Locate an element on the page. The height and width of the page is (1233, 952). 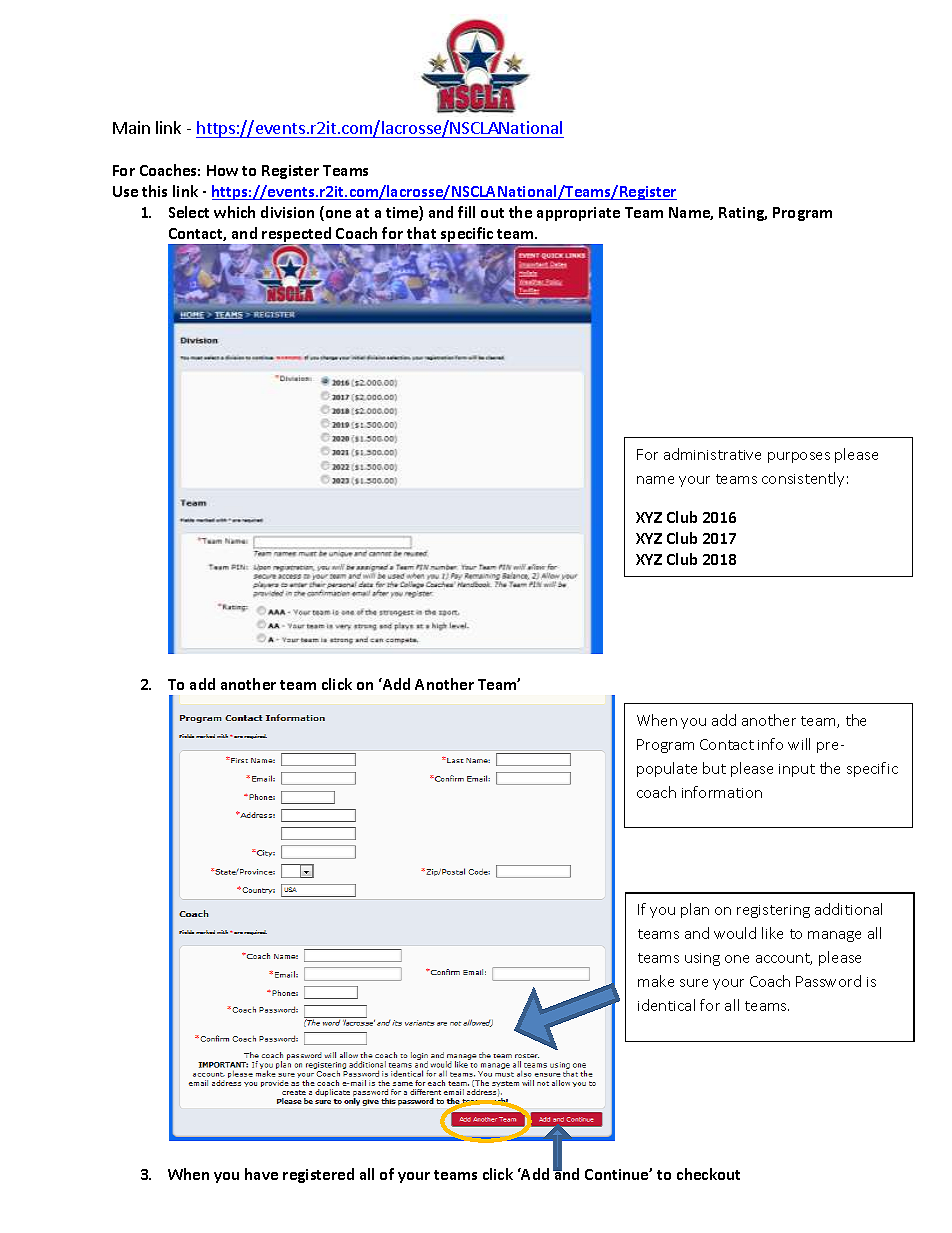
have is located at coordinates (261, 1174).
